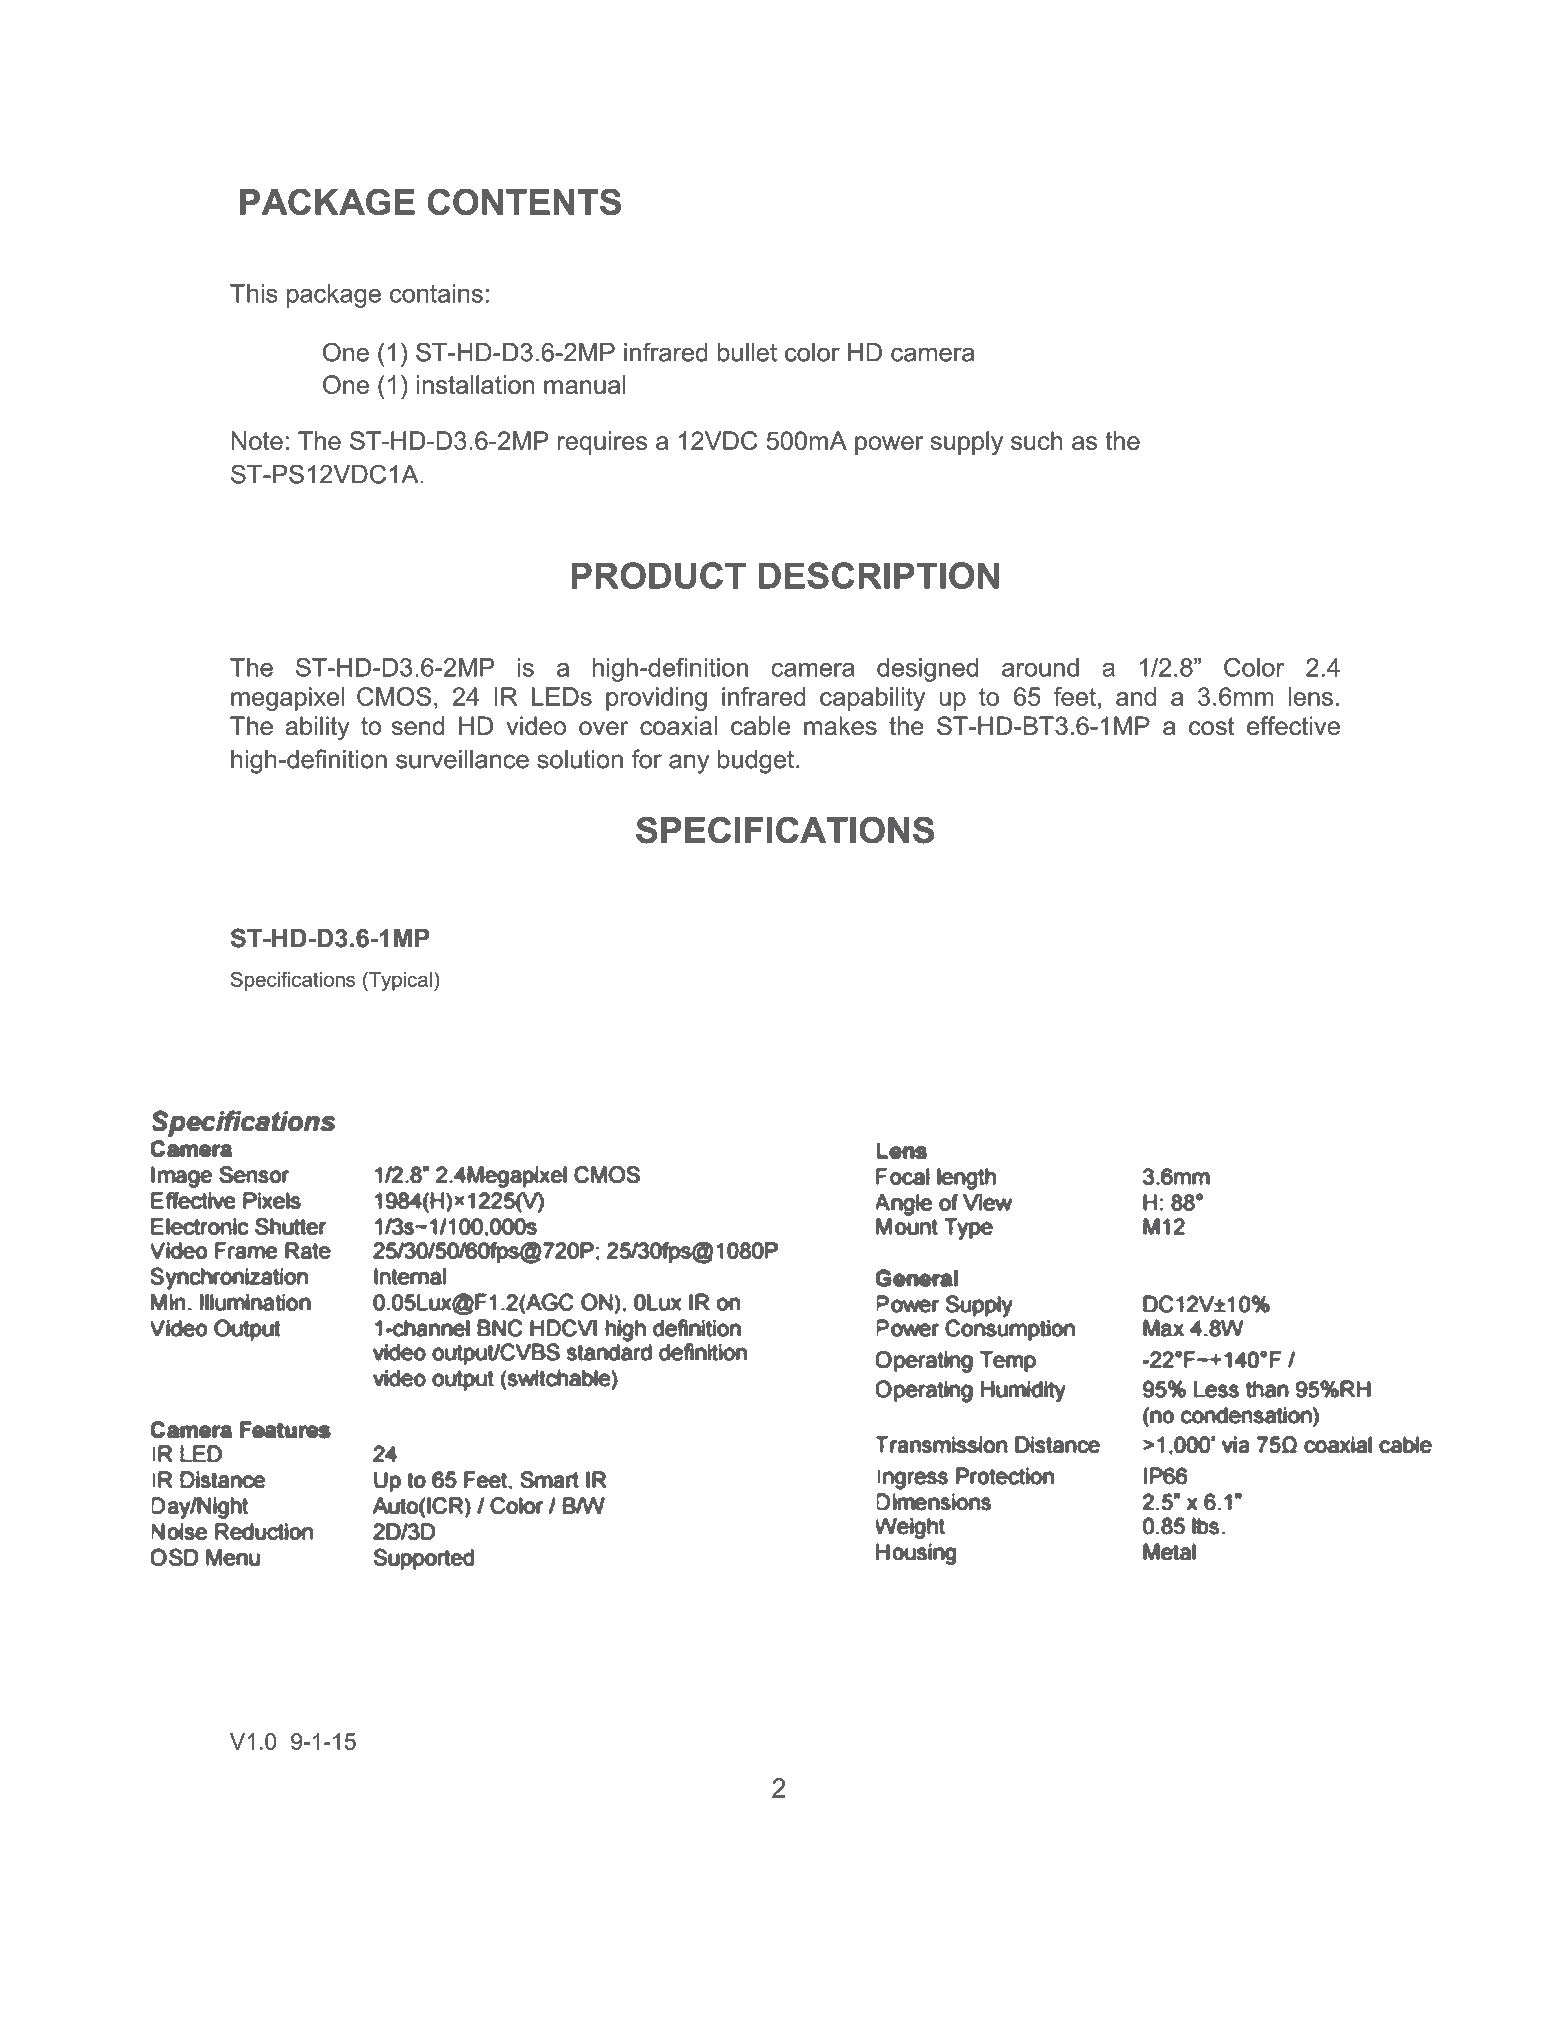  I want to click on designed, so click(927, 670).
